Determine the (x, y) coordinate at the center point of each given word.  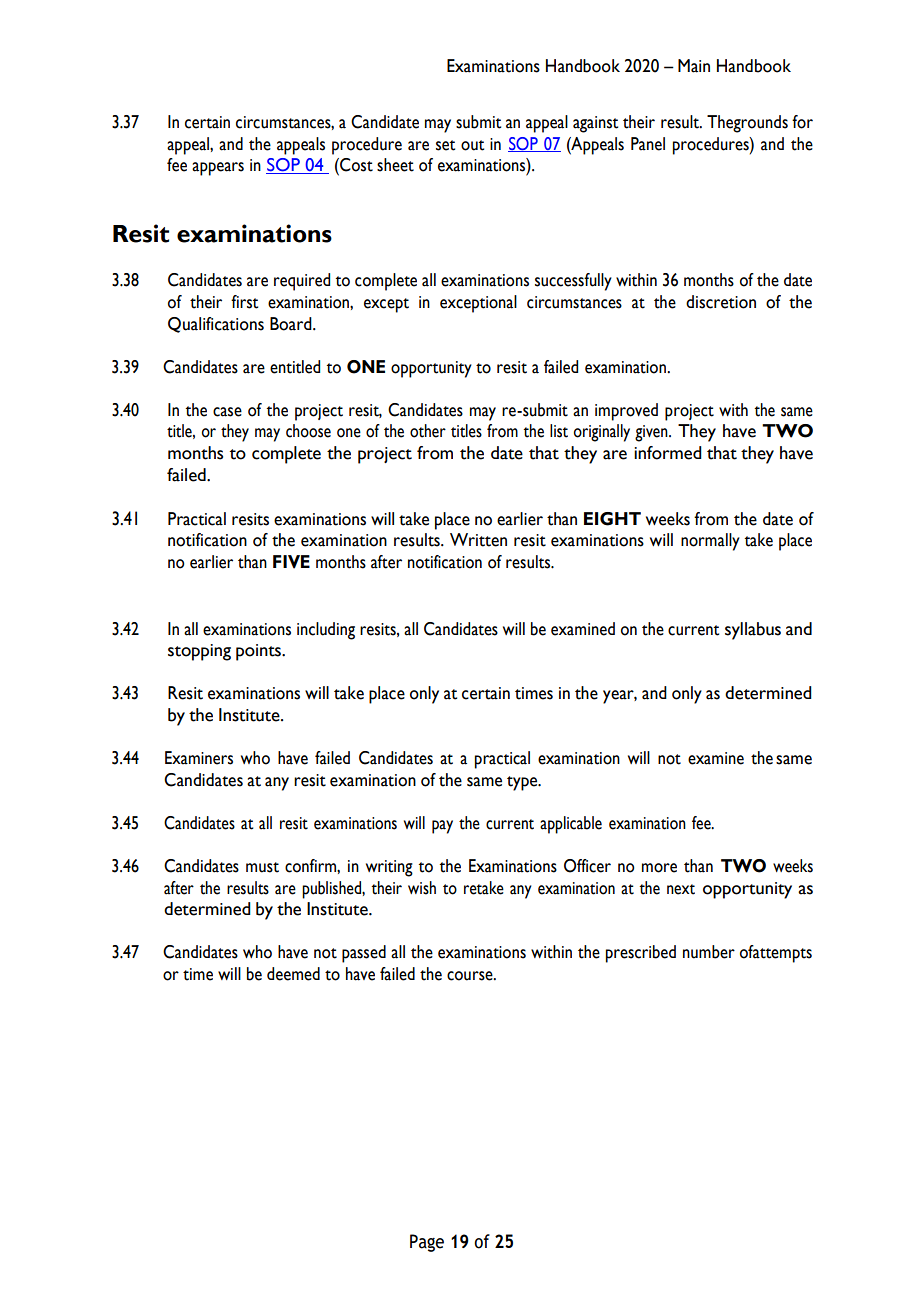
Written (478, 540)
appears (218, 169)
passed (364, 954)
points (260, 652)
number (709, 952)
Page (427, 1243)
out (472, 145)
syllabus (753, 631)
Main (694, 66)
